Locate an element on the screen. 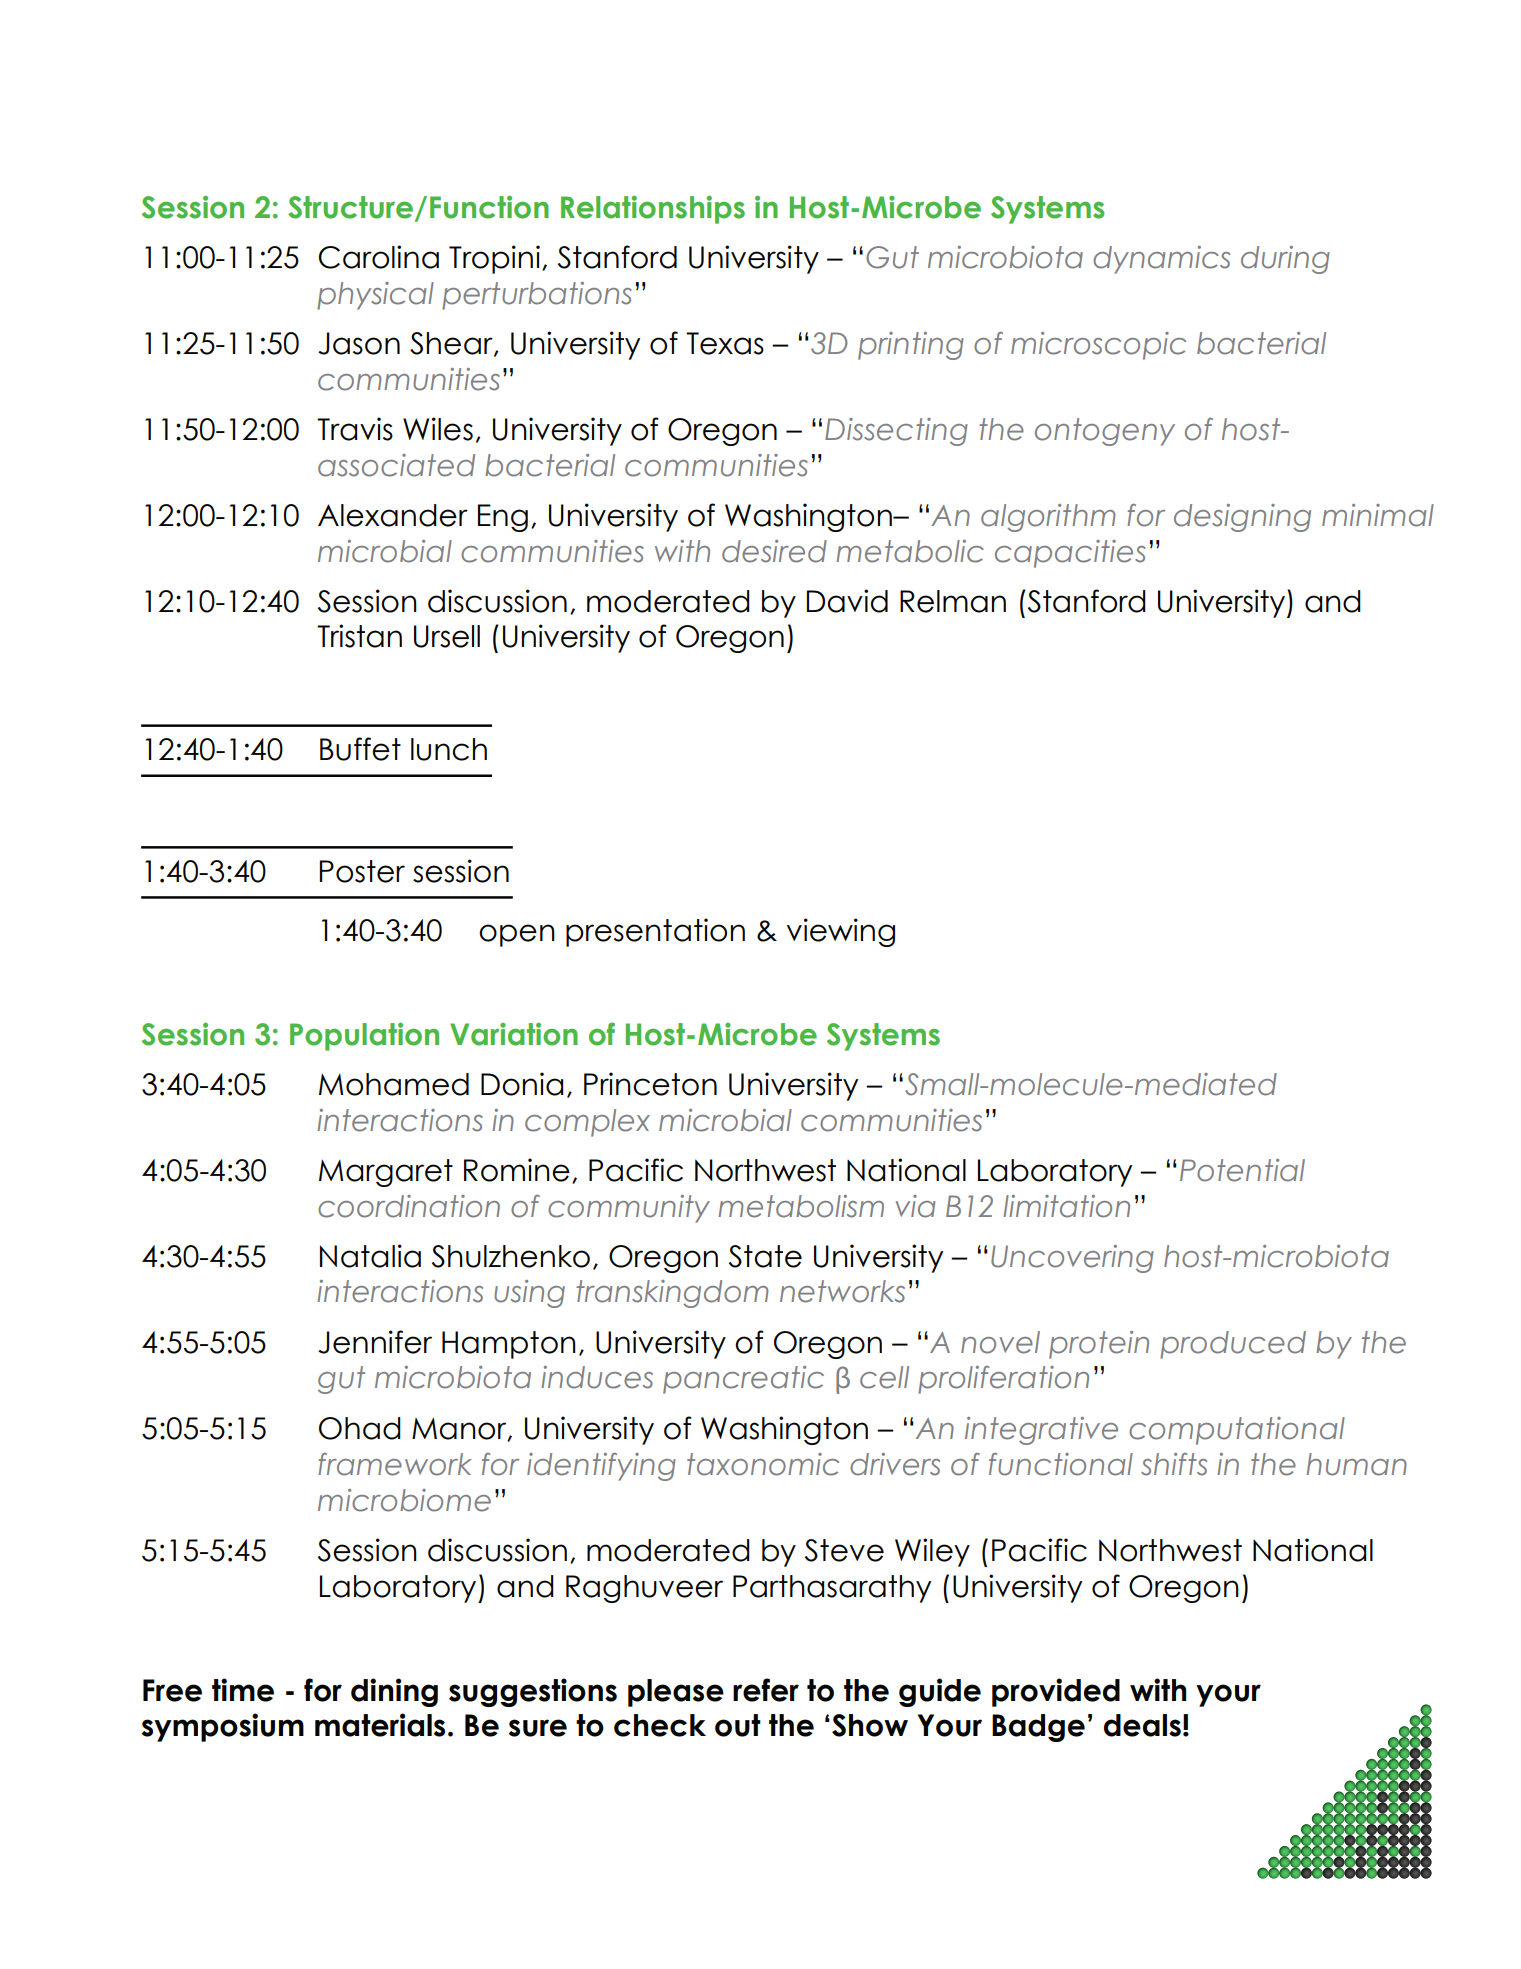  Relationships is located at coordinates (653, 210).
